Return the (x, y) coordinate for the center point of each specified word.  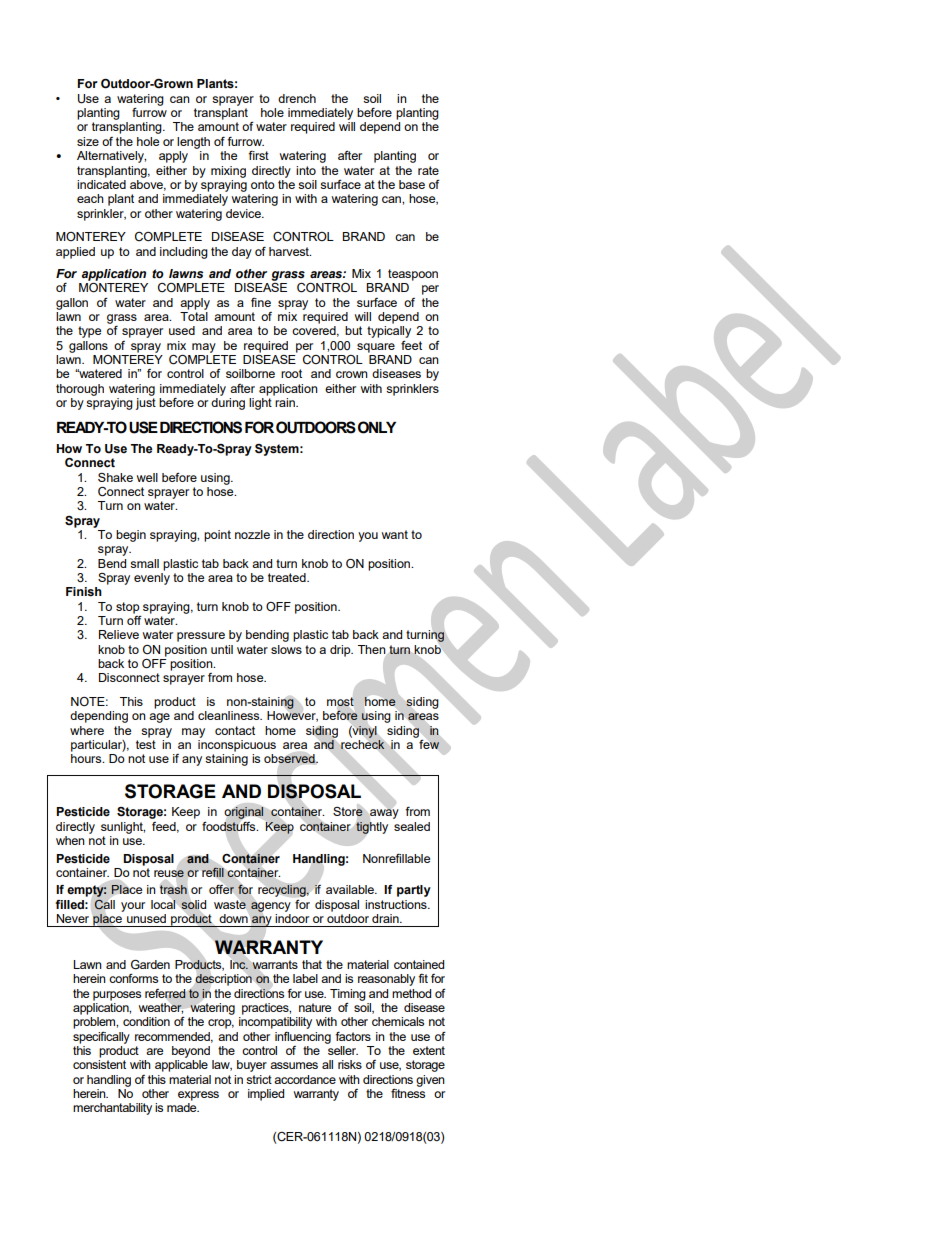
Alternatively (111, 157)
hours (87, 758)
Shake (115, 477)
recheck (363, 743)
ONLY (377, 427)
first (258, 155)
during (228, 402)
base (412, 184)
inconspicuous (237, 744)
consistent (99, 1064)
